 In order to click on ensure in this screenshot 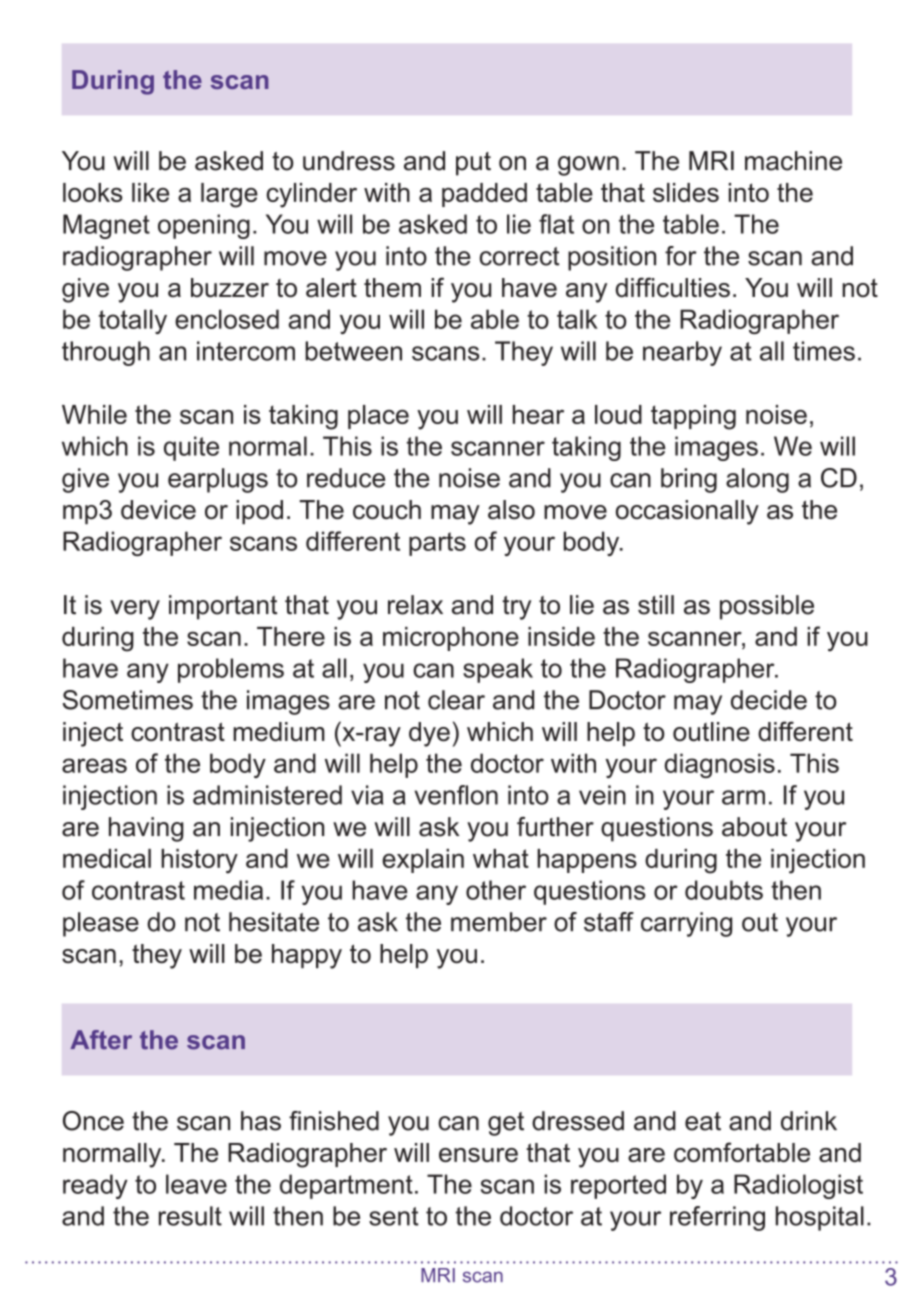, I will do `click(478, 1155)`.
